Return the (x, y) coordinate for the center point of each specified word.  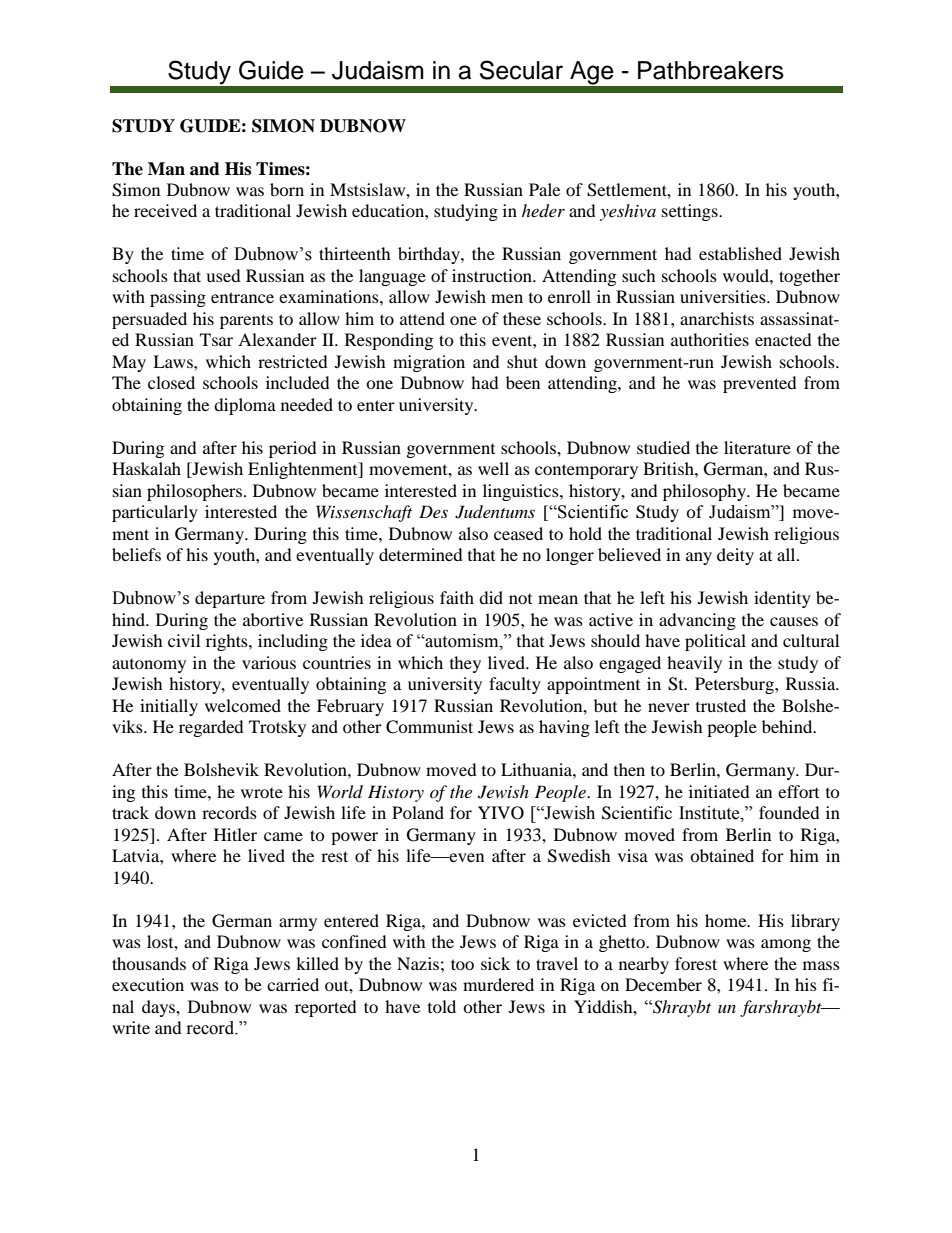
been (523, 382)
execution (148, 984)
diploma (245, 406)
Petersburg (735, 685)
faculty (515, 685)
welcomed (243, 705)
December (663, 984)
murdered (498, 984)
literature (757, 447)
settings (691, 212)
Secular (521, 70)
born (287, 189)
